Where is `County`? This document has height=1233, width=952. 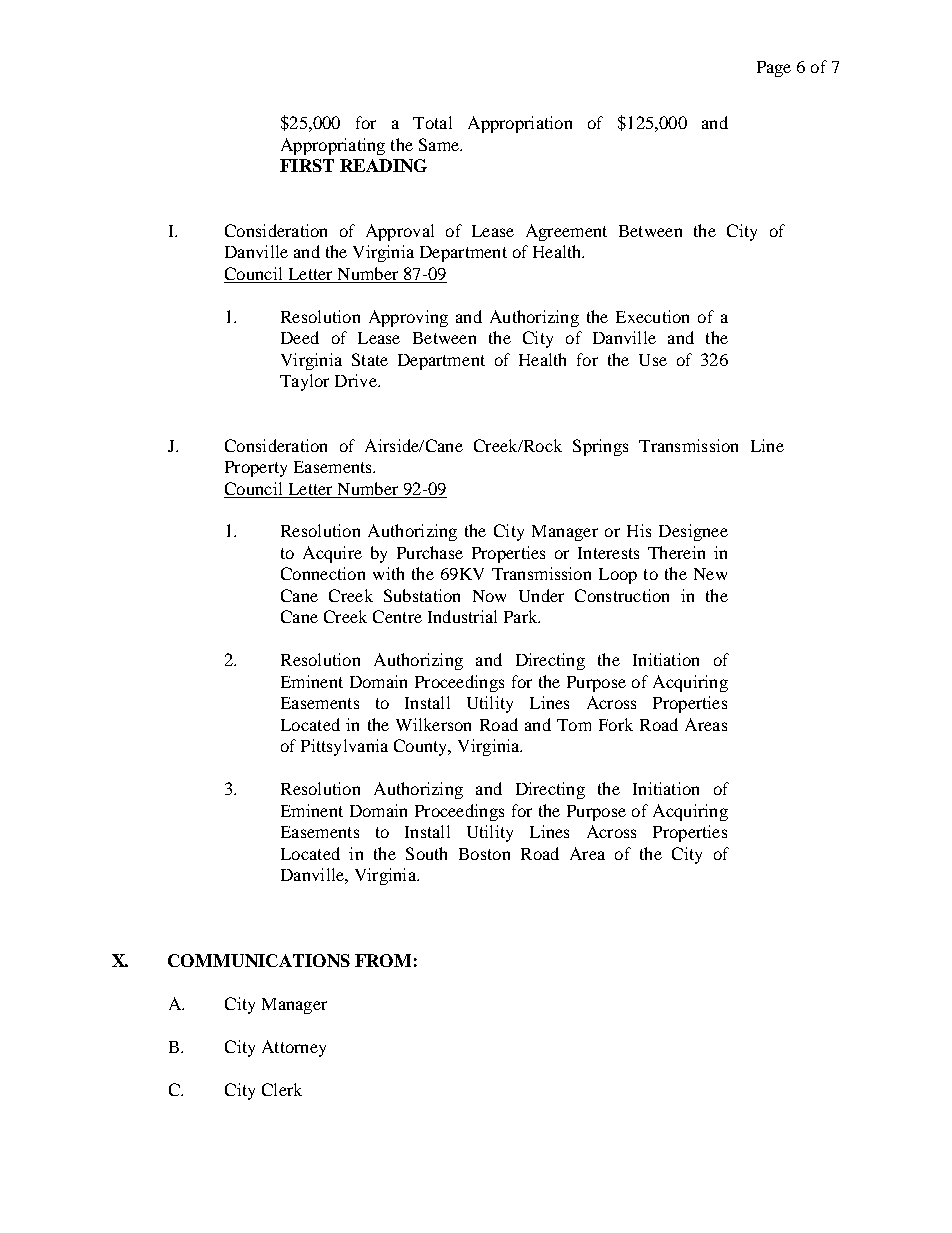
County is located at coordinates (422, 747).
